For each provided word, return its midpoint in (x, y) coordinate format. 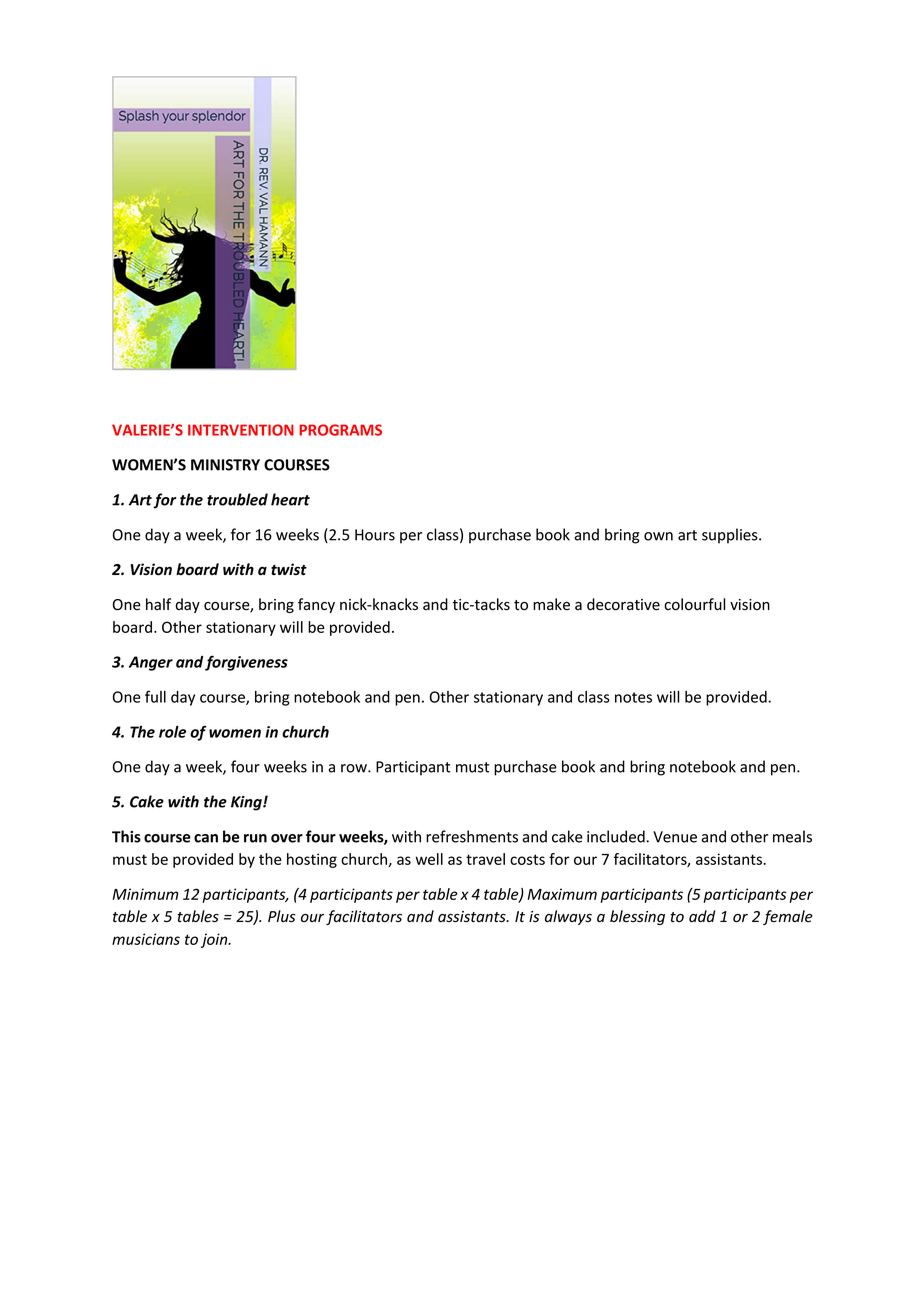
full (155, 696)
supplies (731, 536)
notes (633, 697)
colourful (695, 604)
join (215, 940)
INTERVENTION (241, 430)
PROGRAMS (340, 430)
